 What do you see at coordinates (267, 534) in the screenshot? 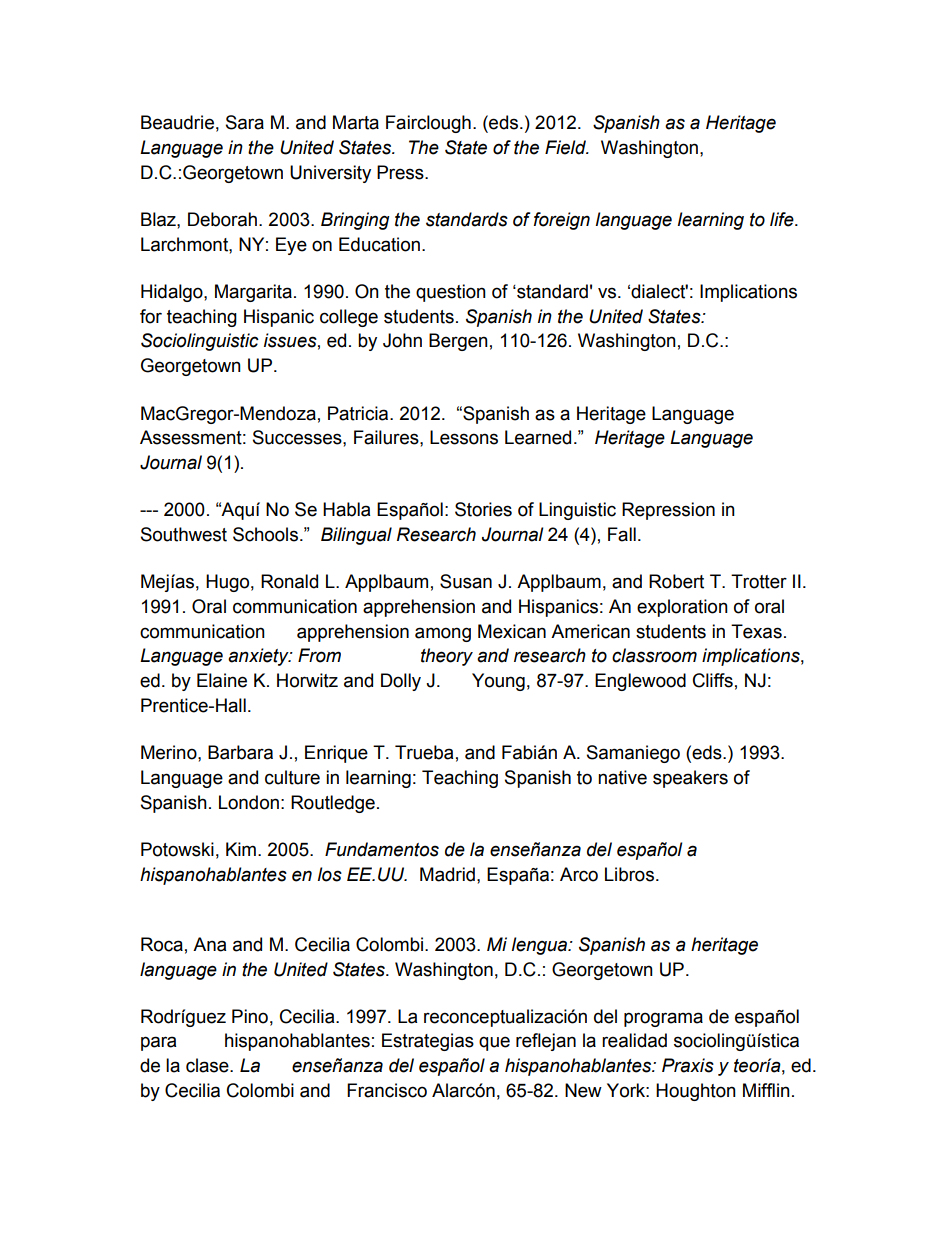
I see `Schools` at bounding box center [267, 534].
